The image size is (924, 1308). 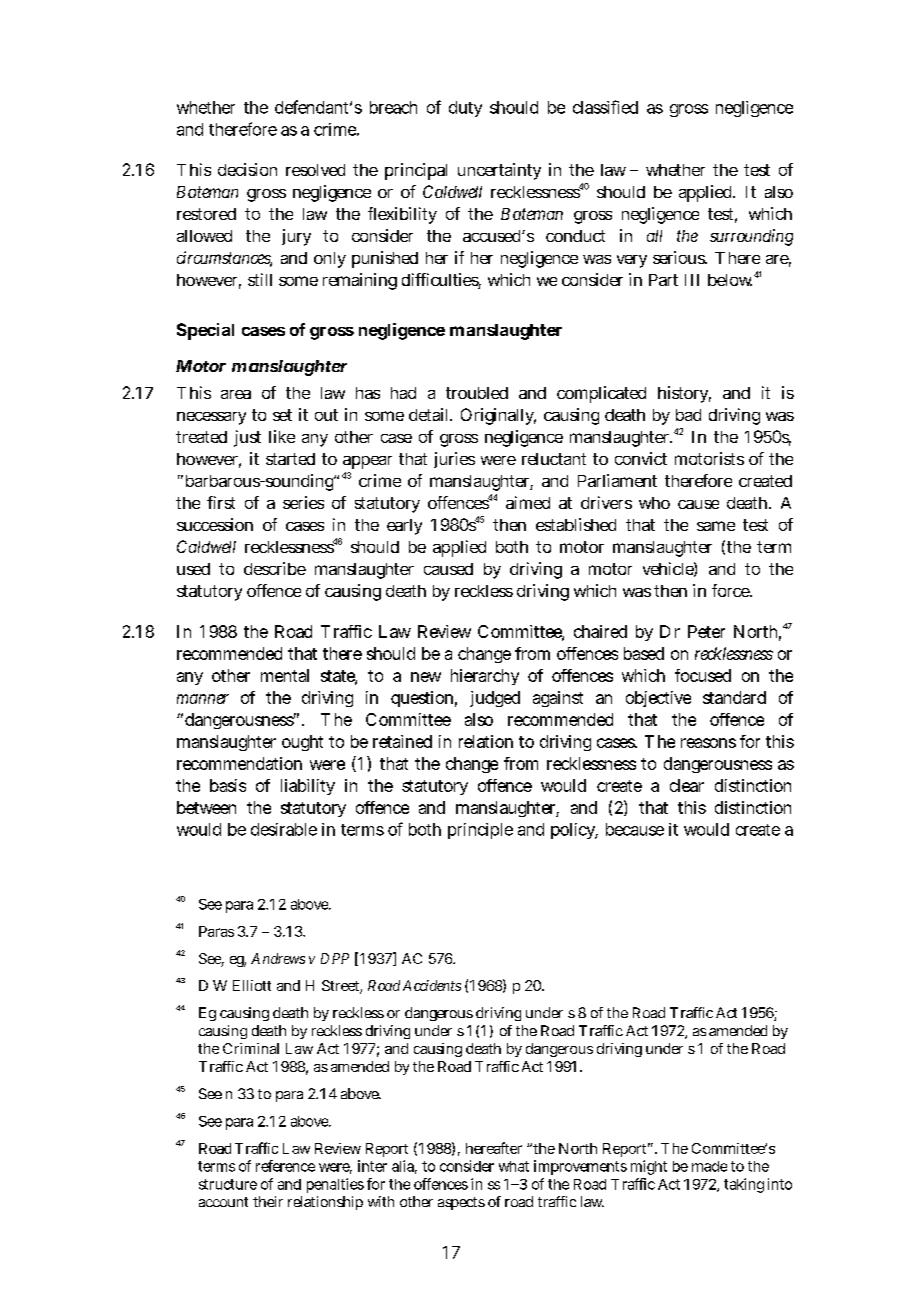 I want to click on made, so click(x=709, y=1166).
